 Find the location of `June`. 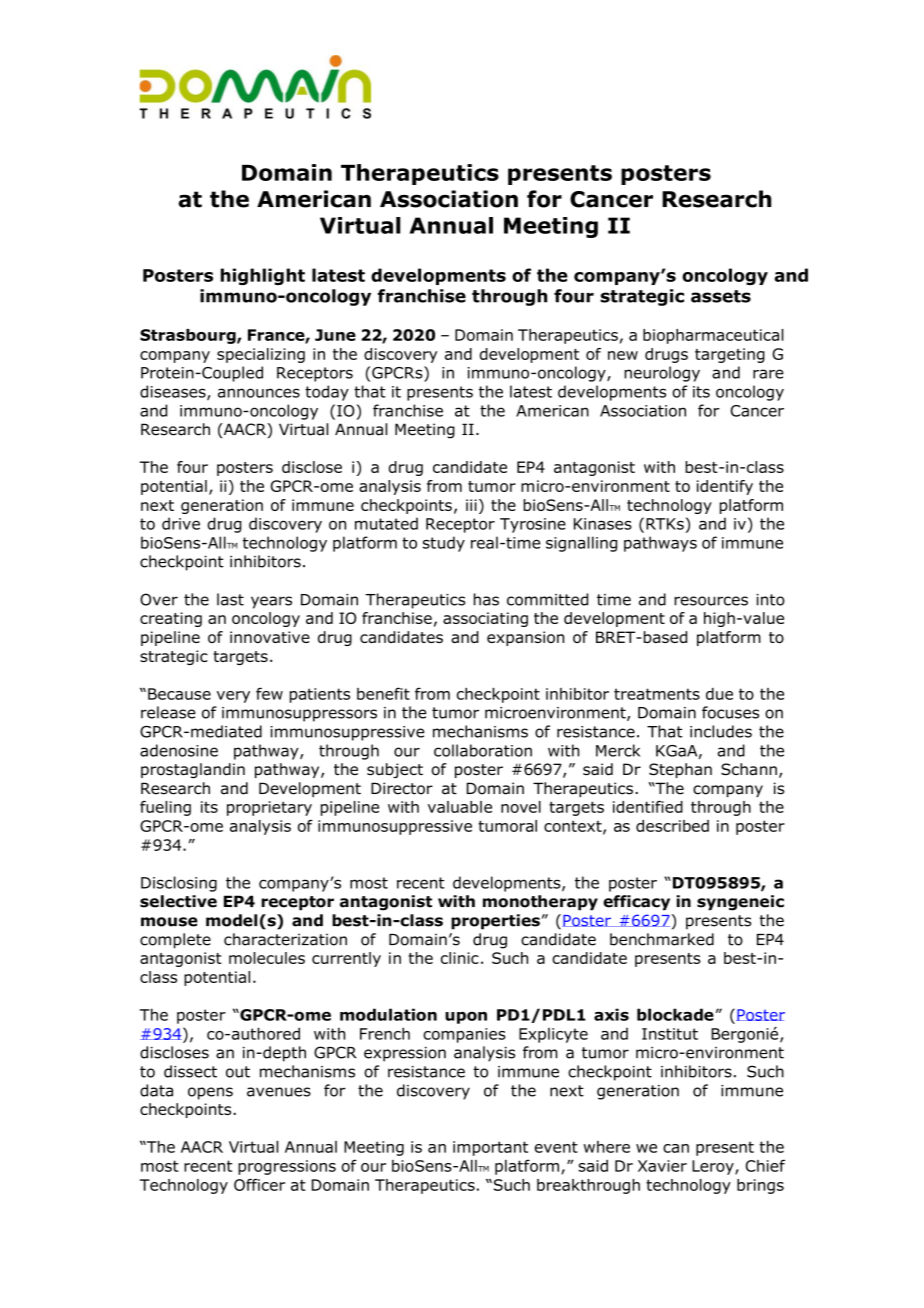

June is located at coordinates (335, 335).
